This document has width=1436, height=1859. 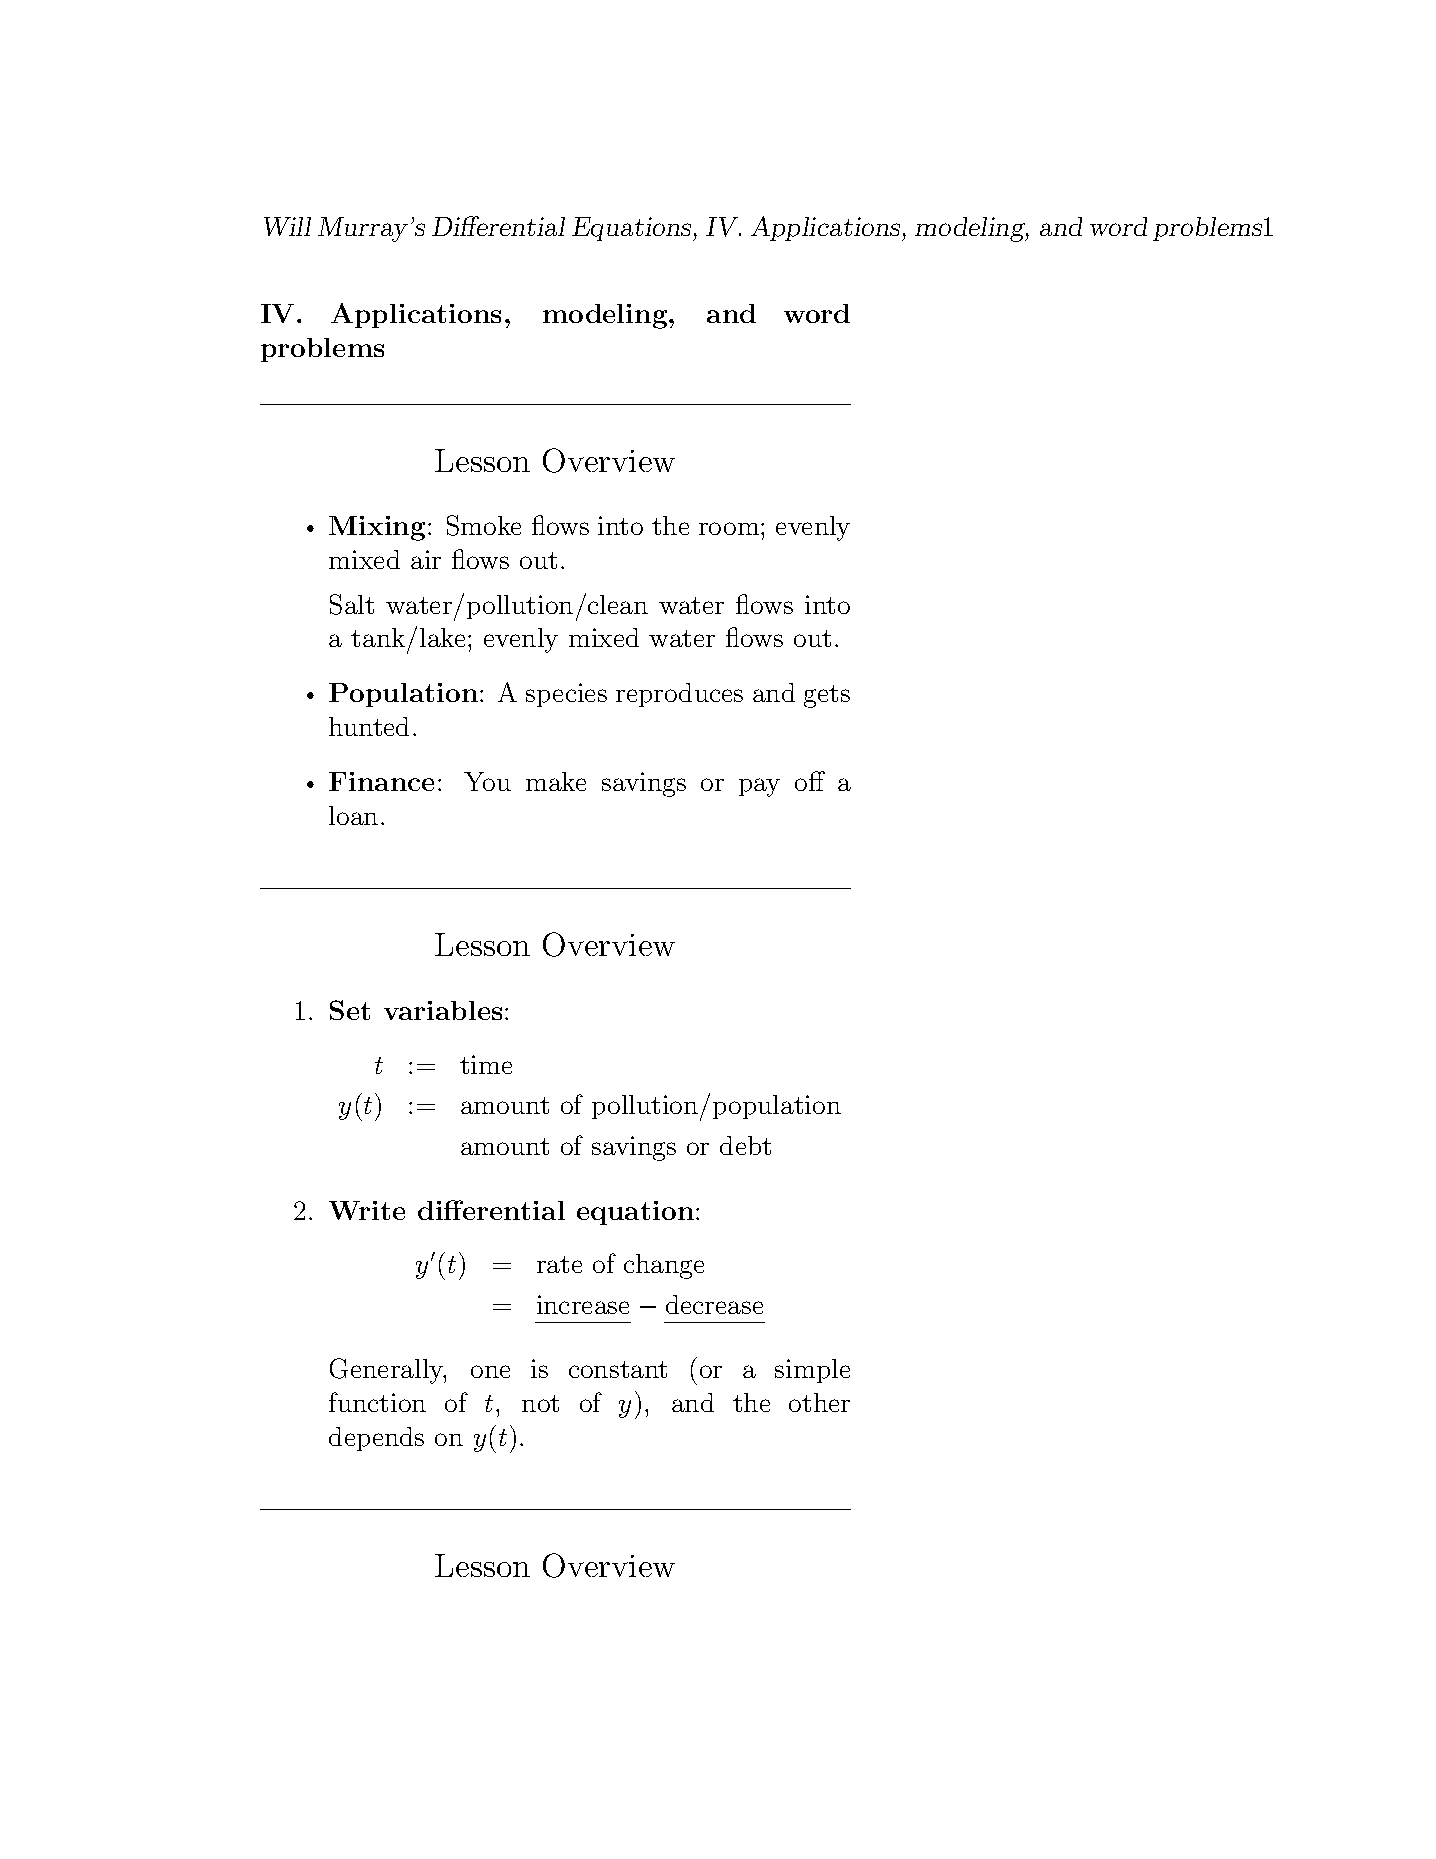 I want to click on Mixing, so click(x=377, y=528).
